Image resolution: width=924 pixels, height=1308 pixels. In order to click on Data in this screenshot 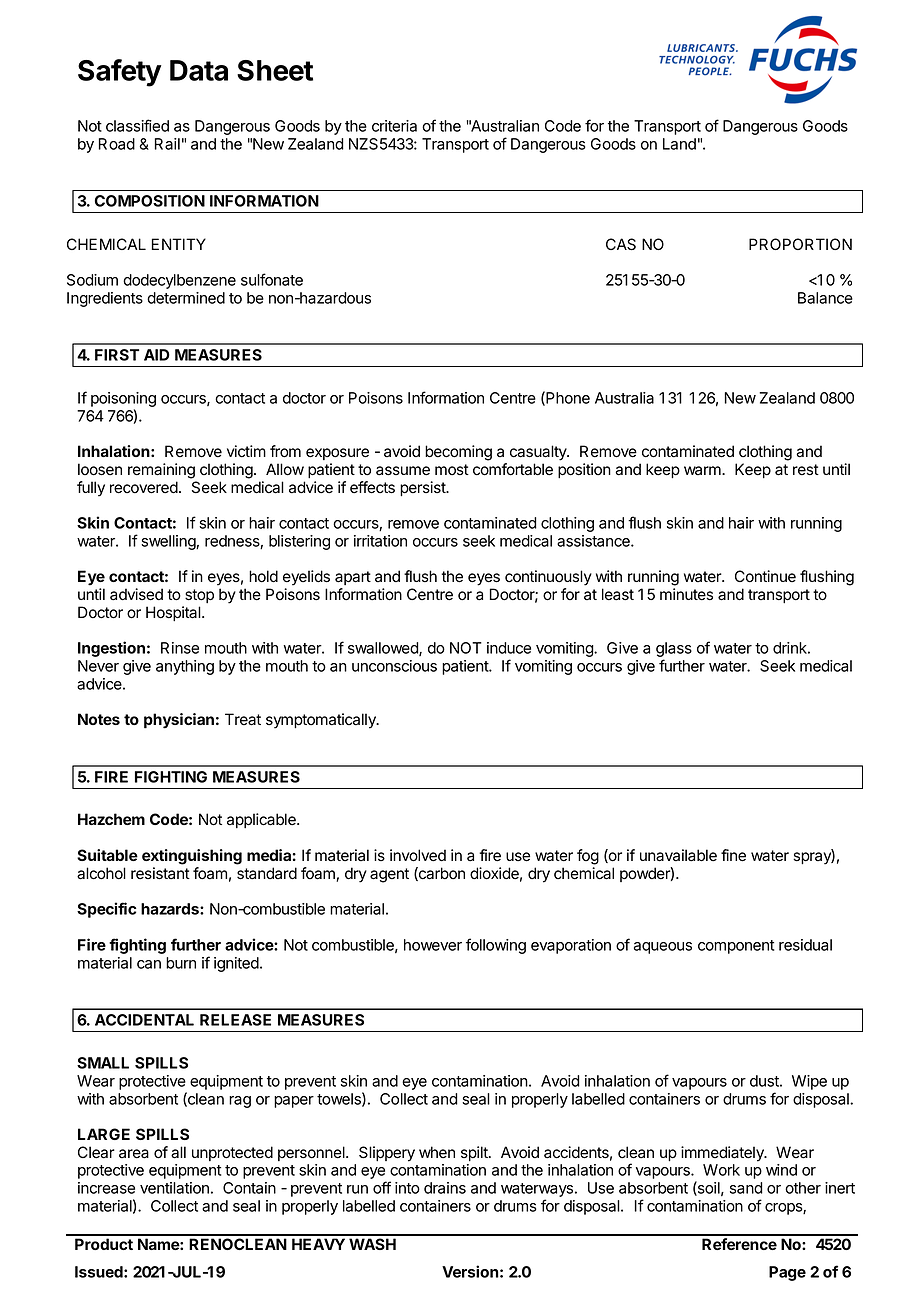, I will do `click(199, 70)`.
